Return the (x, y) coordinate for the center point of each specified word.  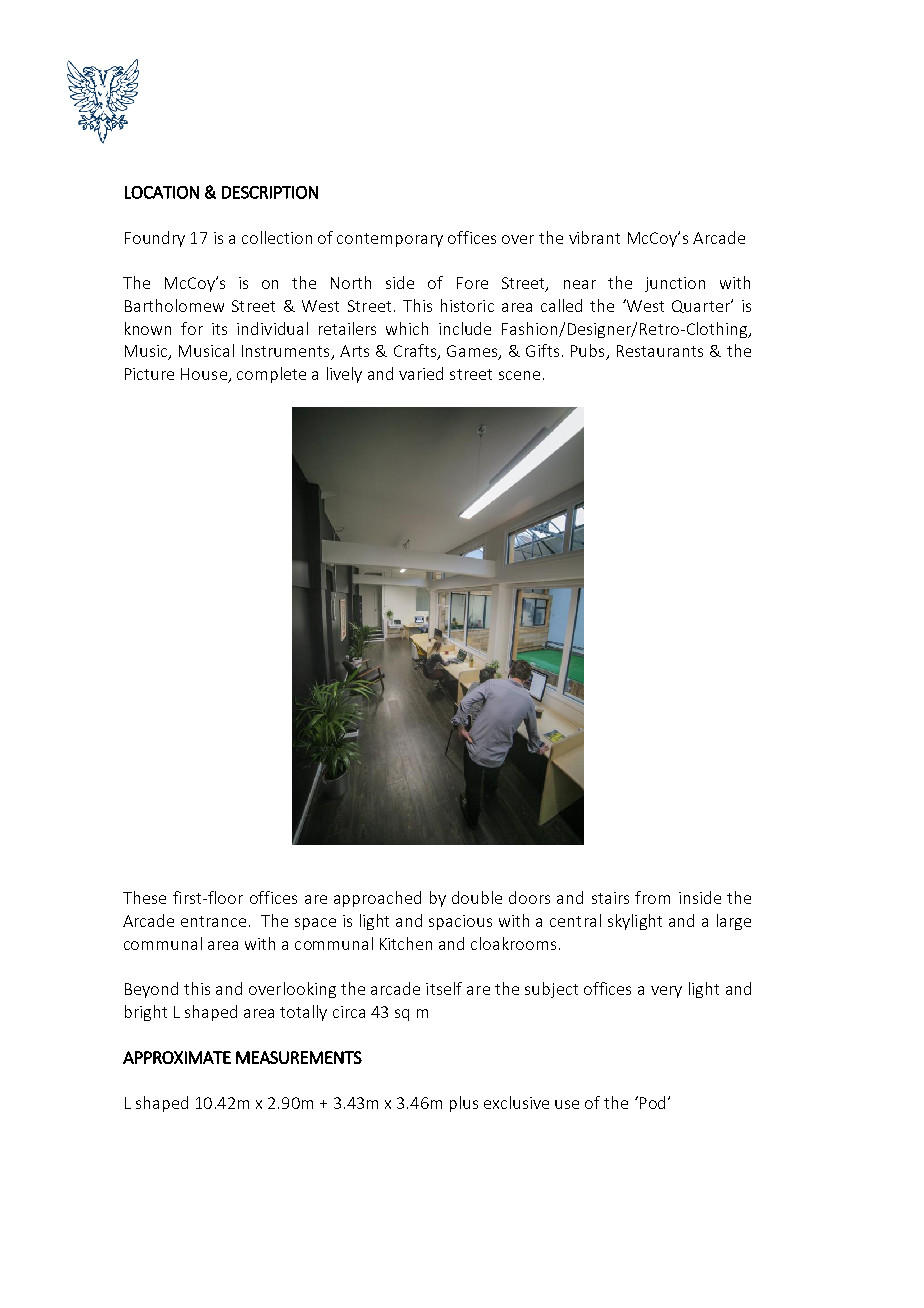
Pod (651, 1102)
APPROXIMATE (177, 1057)
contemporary (390, 240)
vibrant (594, 237)
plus (464, 1104)
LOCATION (162, 192)
